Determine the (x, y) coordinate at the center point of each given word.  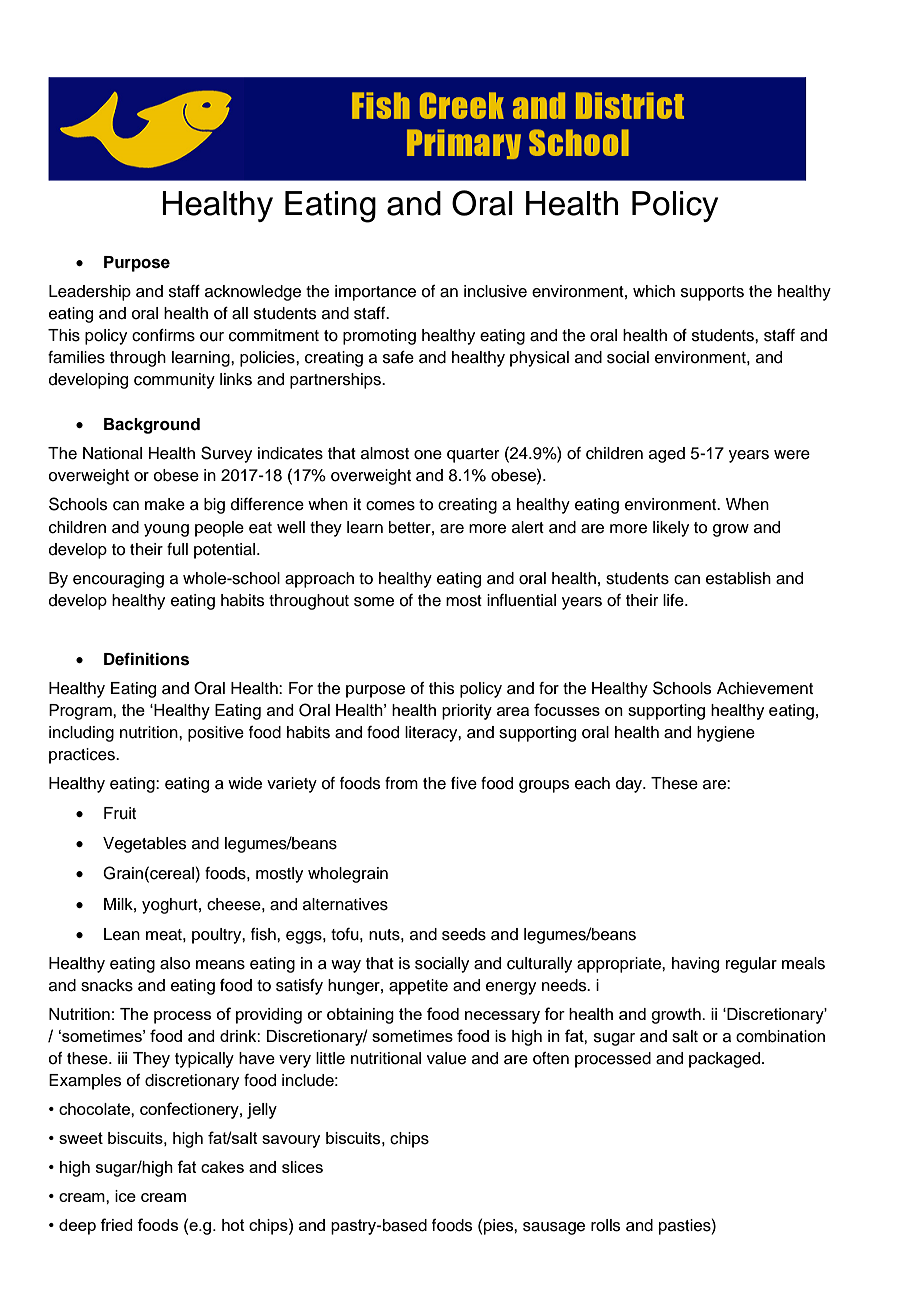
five (464, 783)
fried (116, 1224)
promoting (379, 337)
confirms (163, 335)
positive (216, 734)
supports (712, 293)
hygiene (726, 734)
